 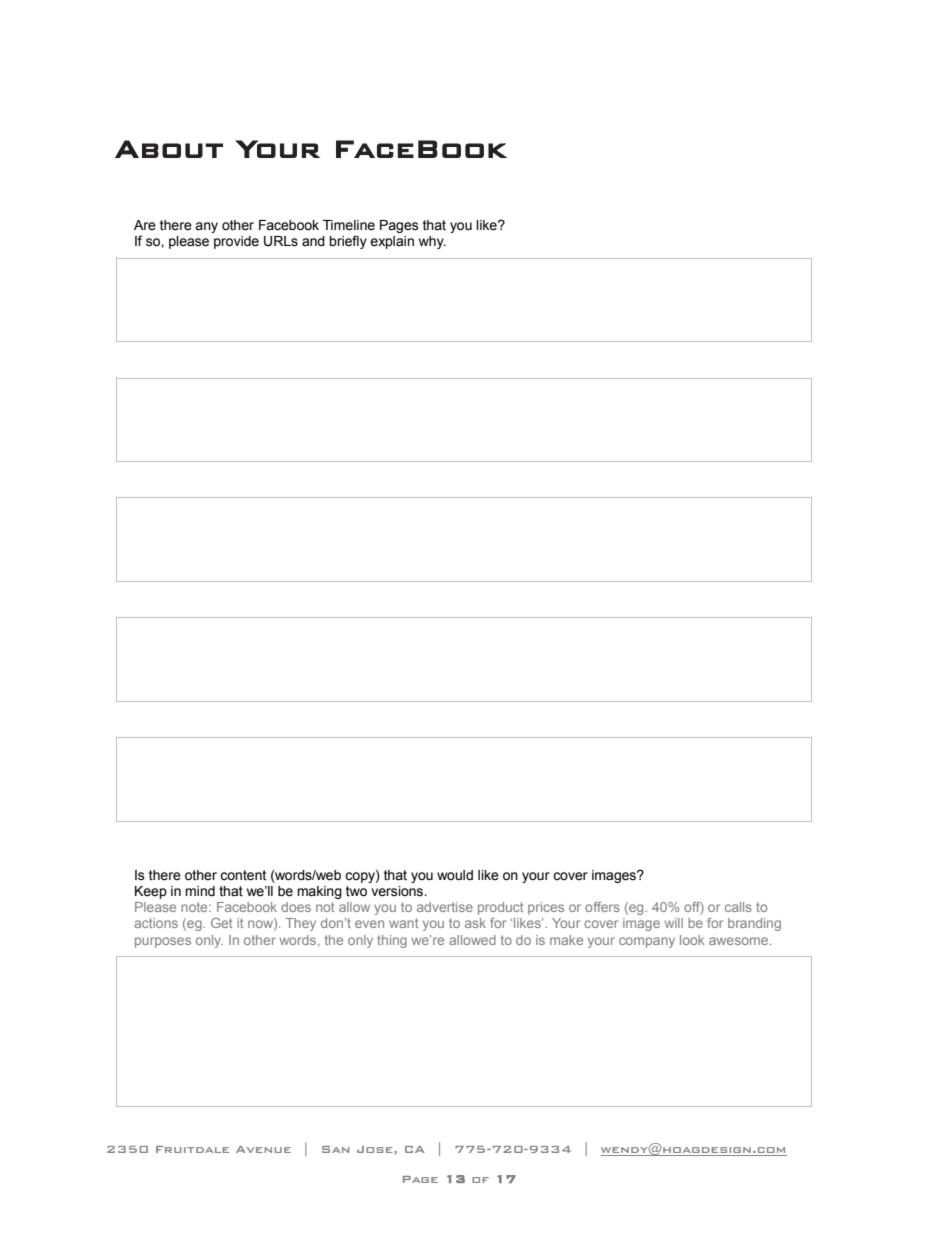 What do you see at coordinates (376, 1149) in the page?
I see `Jose` at bounding box center [376, 1149].
